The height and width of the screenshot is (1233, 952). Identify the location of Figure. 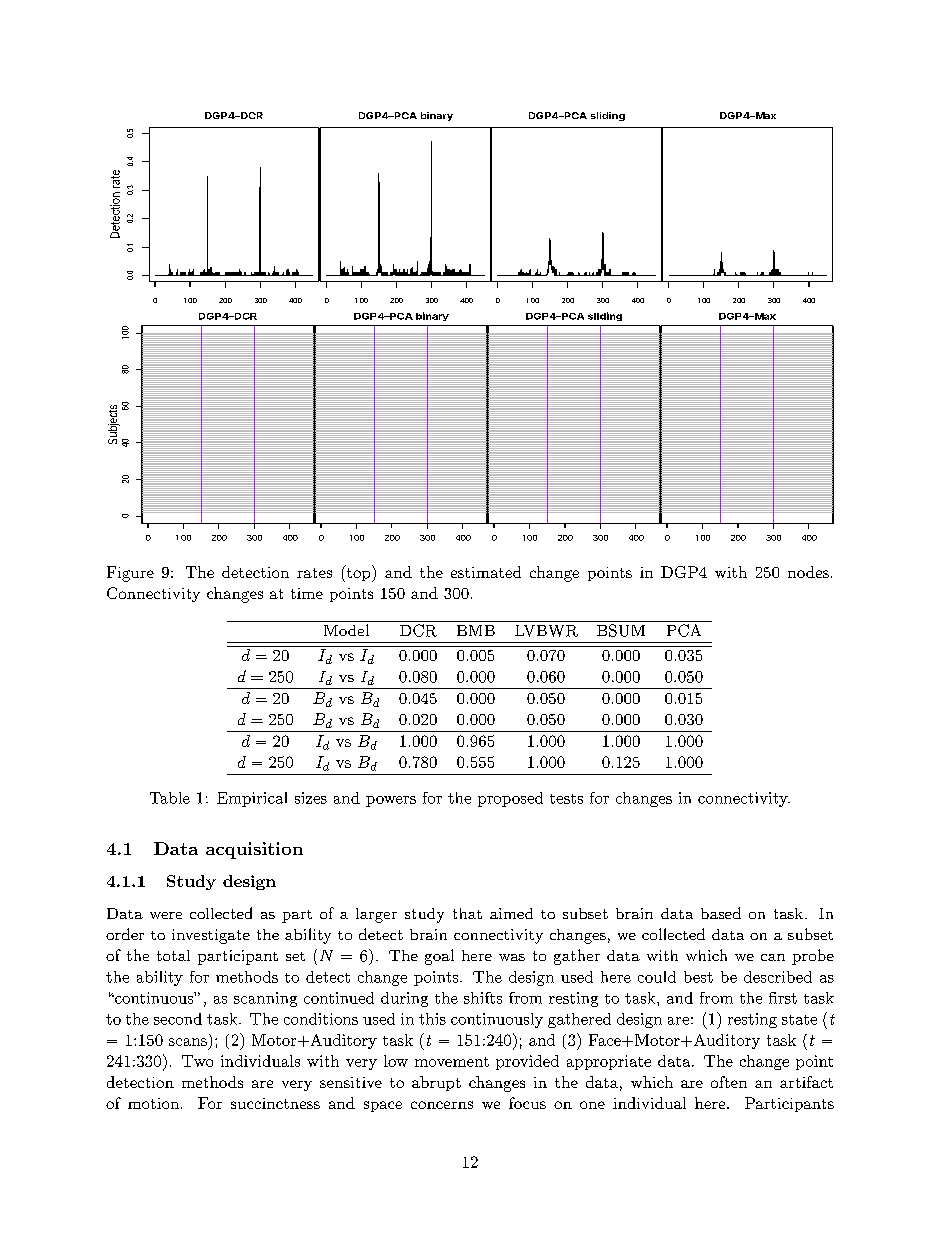
(130, 574).
